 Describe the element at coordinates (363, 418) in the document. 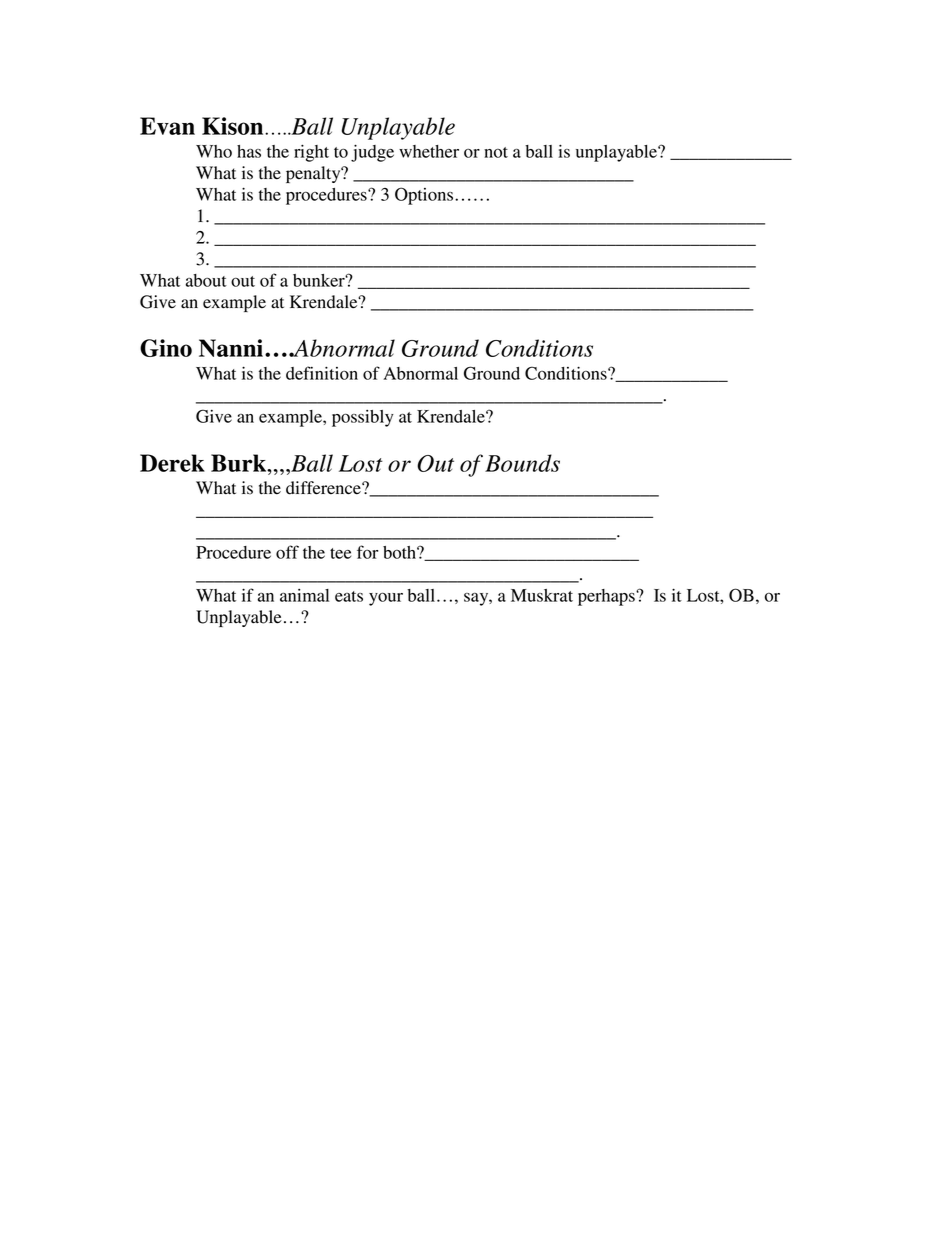

I see `possibly` at that location.
